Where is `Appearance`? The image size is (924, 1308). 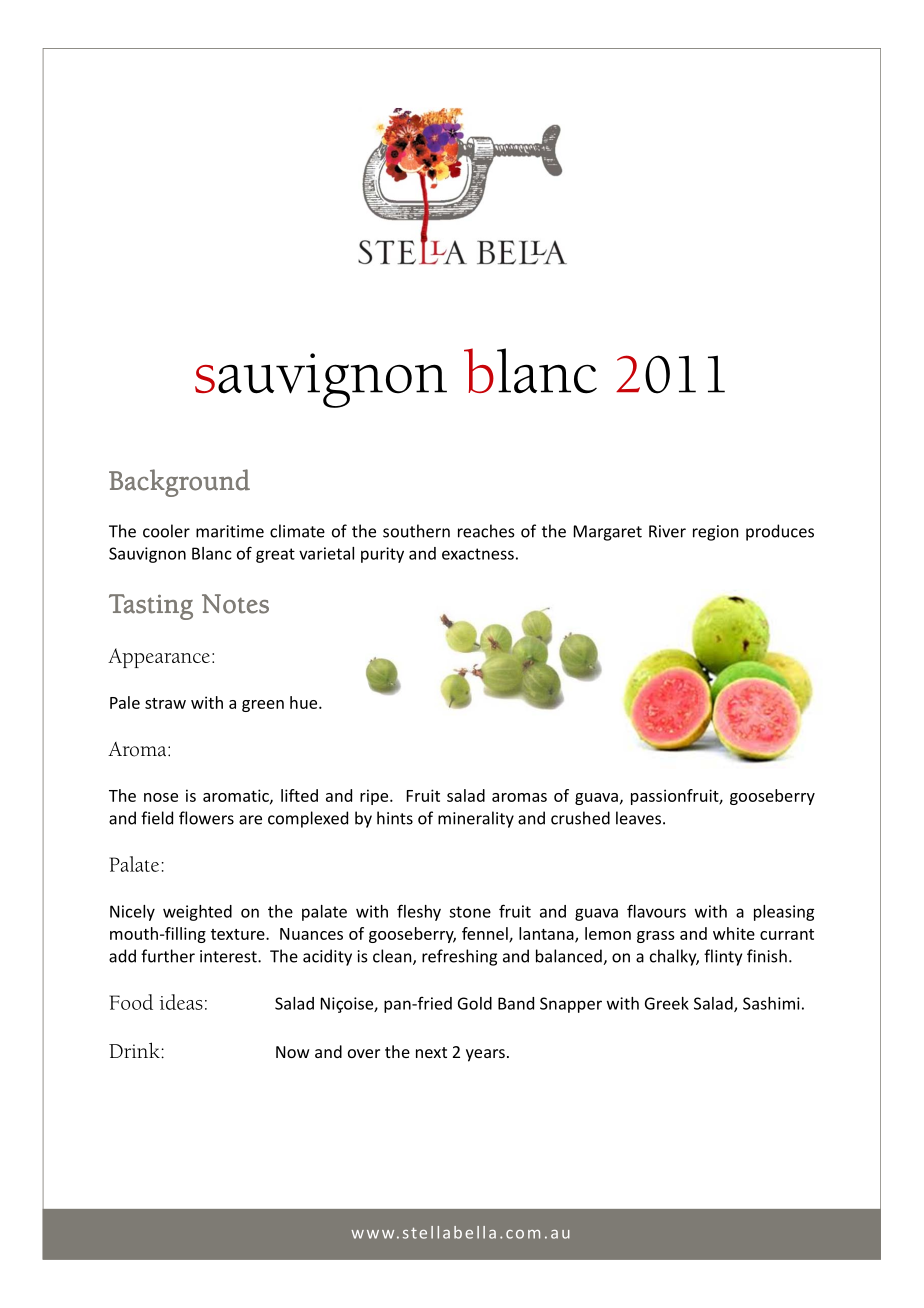
Appearance is located at coordinates (159, 658).
